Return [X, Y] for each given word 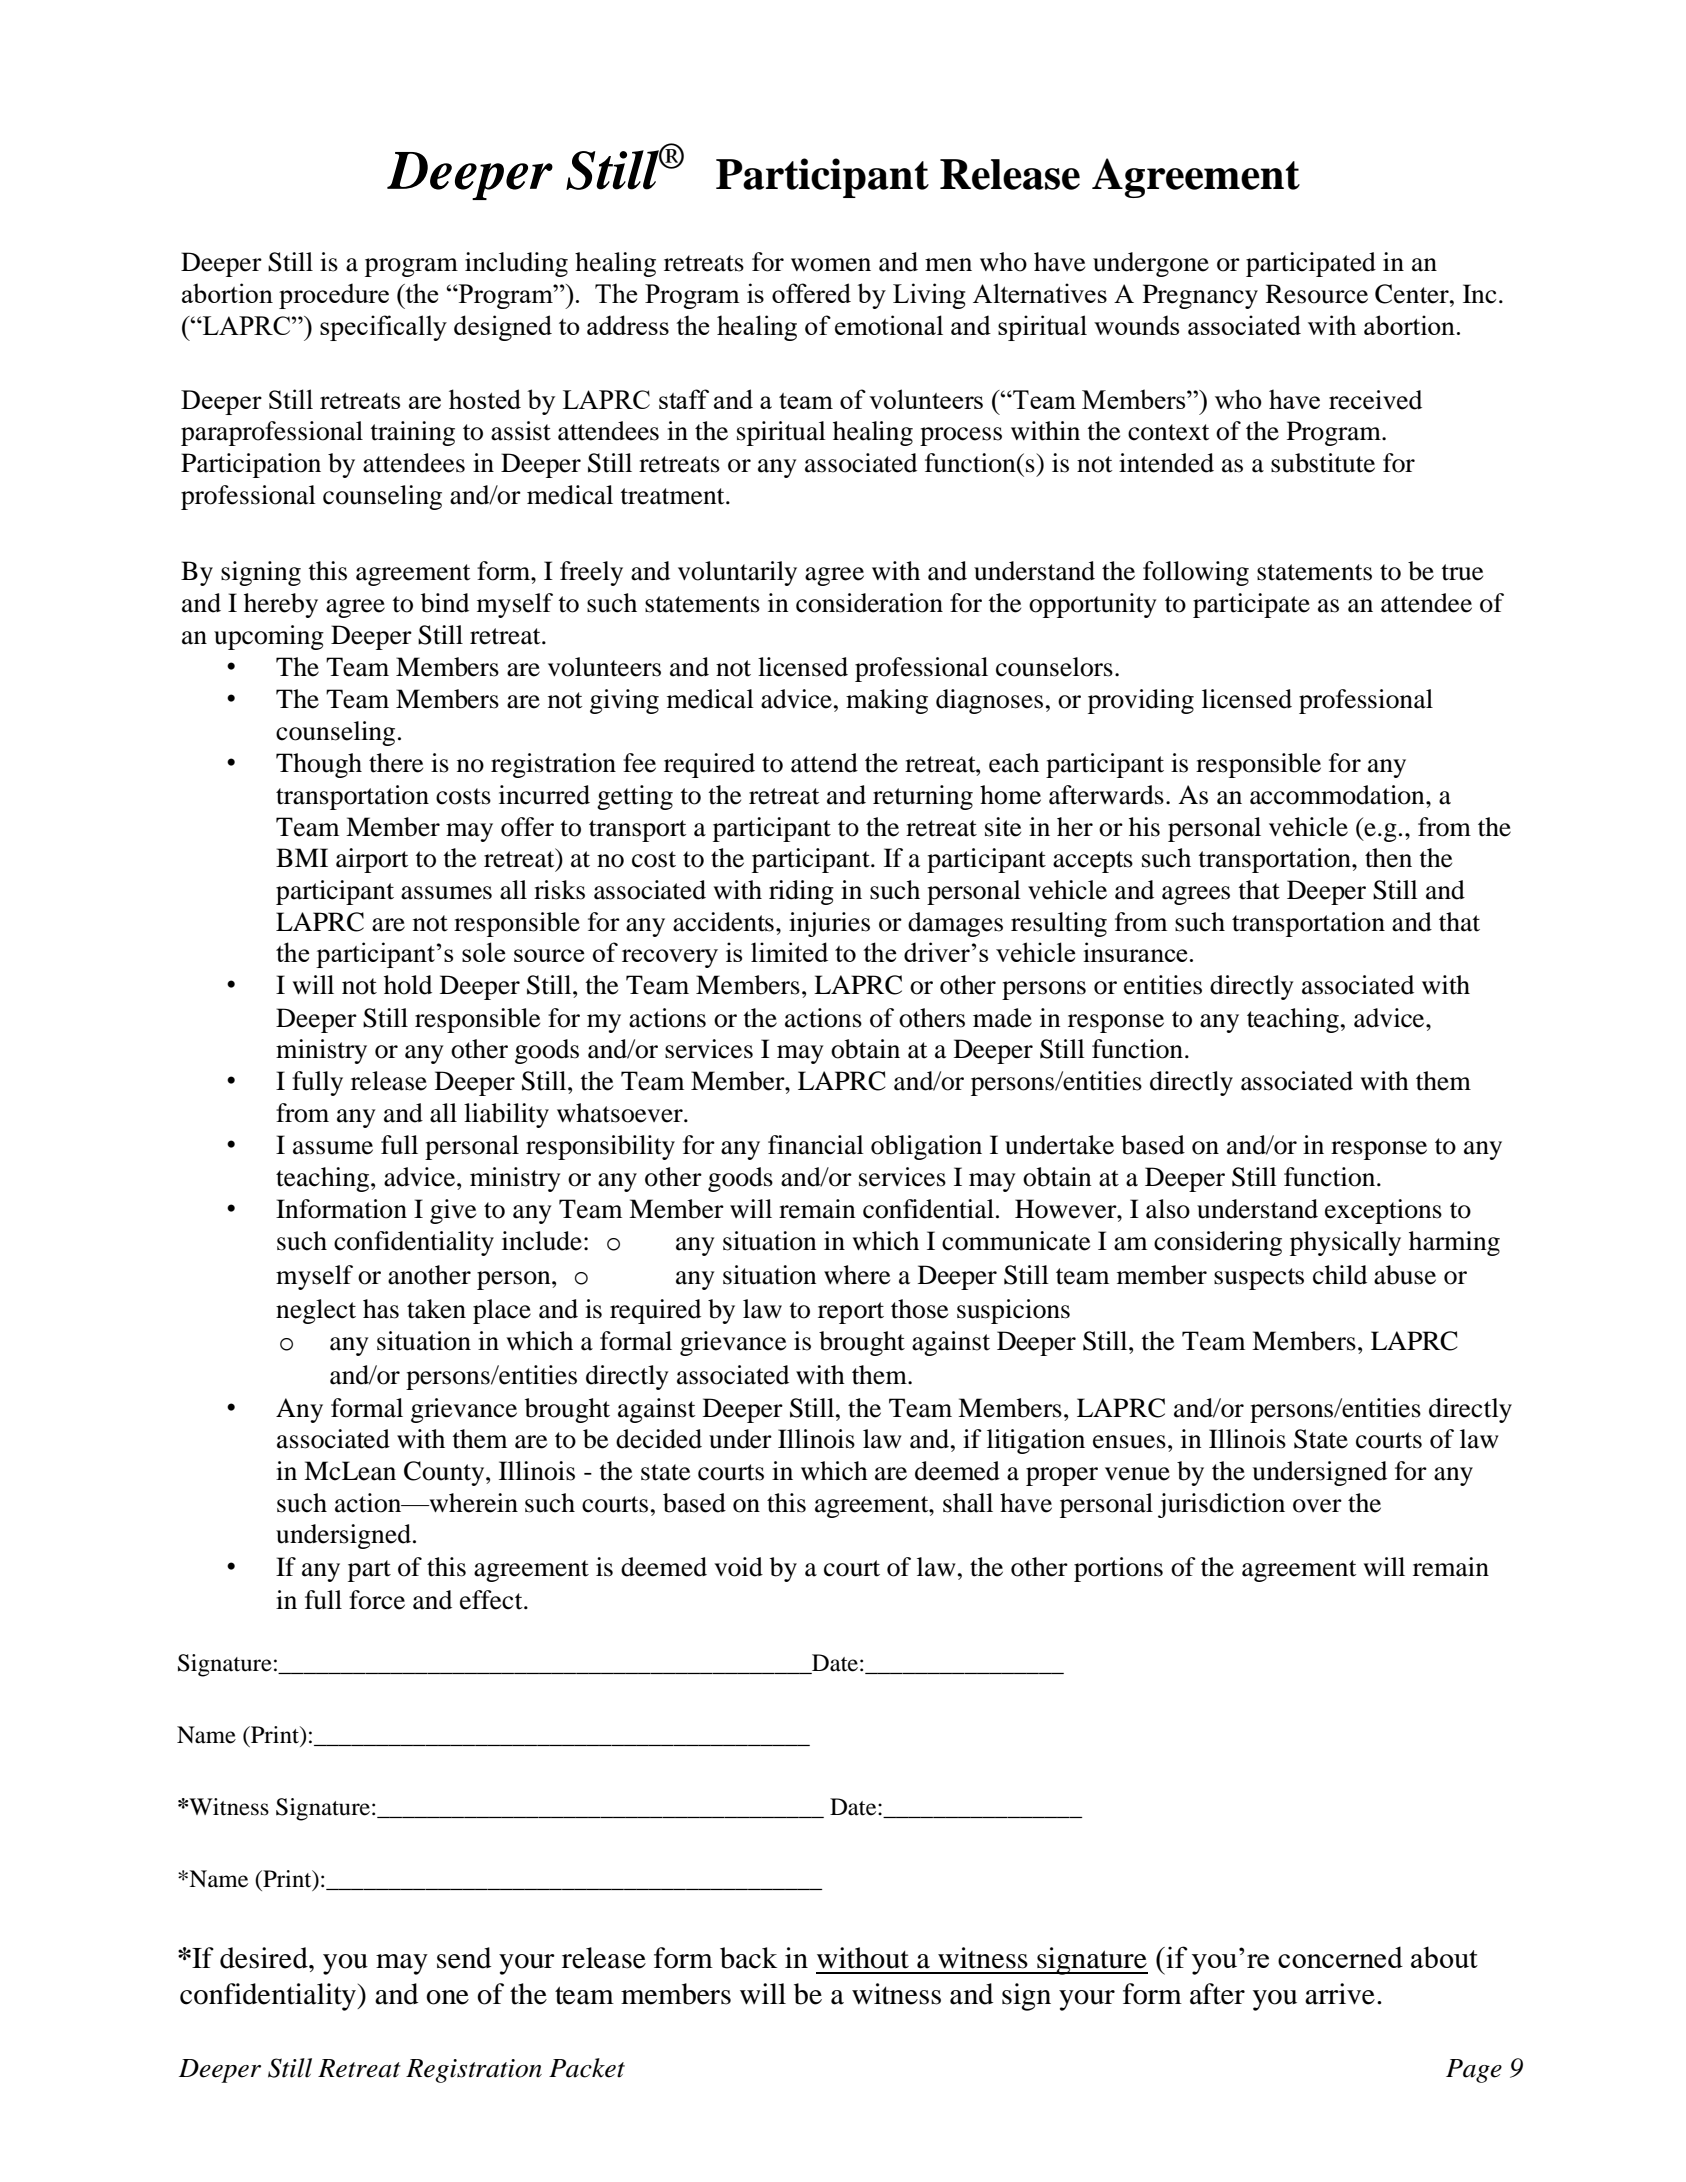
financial [816, 1145]
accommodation [1338, 795]
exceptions [1383, 1211]
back [748, 1958]
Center [1413, 294]
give [453, 1211]
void [738, 1567]
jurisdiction [1221, 1505]
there [396, 763]
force [377, 1600]
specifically [383, 328]
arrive [1340, 1994]
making [887, 701]
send [464, 1958]
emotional [889, 325]
